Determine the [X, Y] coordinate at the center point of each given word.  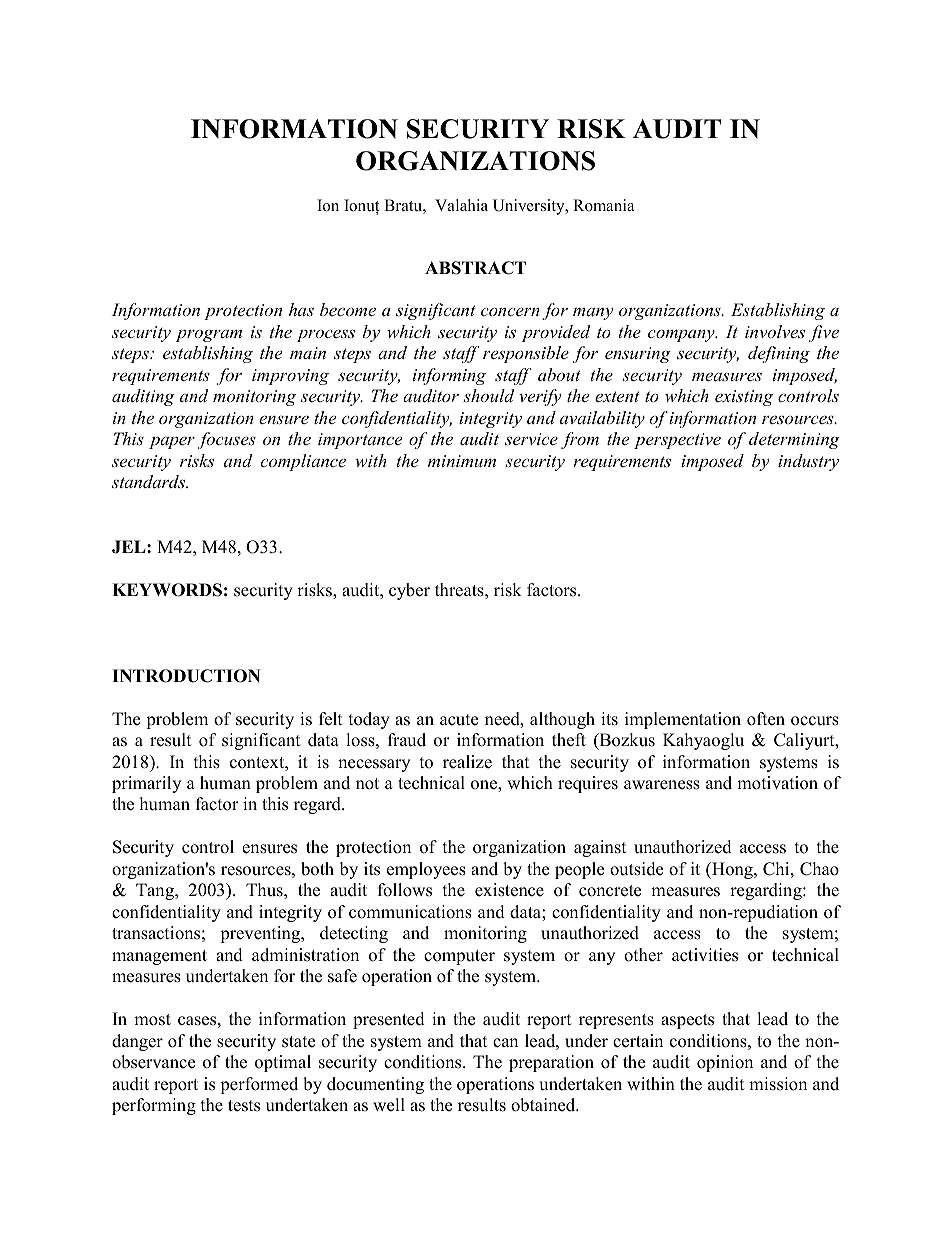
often [766, 719]
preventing [261, 934]
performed [259, 1085]
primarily [146, 784]
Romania [603, 205]
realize [467, 762]
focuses [227, 440]
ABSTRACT [475, 268]
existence [509, 890]
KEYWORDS [167, 590]
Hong [732, 870]
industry [808, 462]
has [301, 309]
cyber [409, 591]
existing [744, 398]
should [488, 395]
